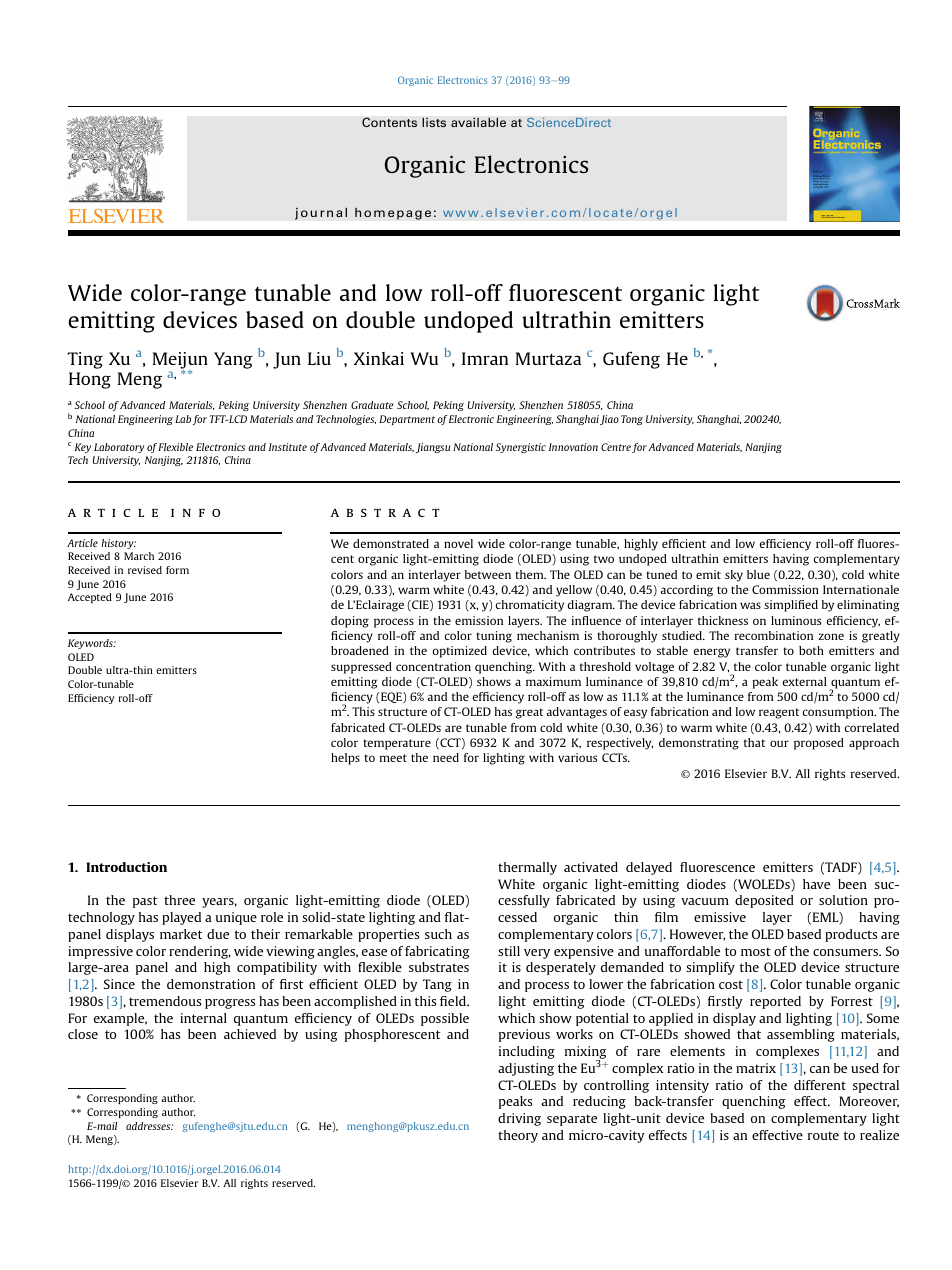 This document has height=1270, width=952. Describe the element at coordinates (119, 448) in the document. I see `Laboratory` at that location.
